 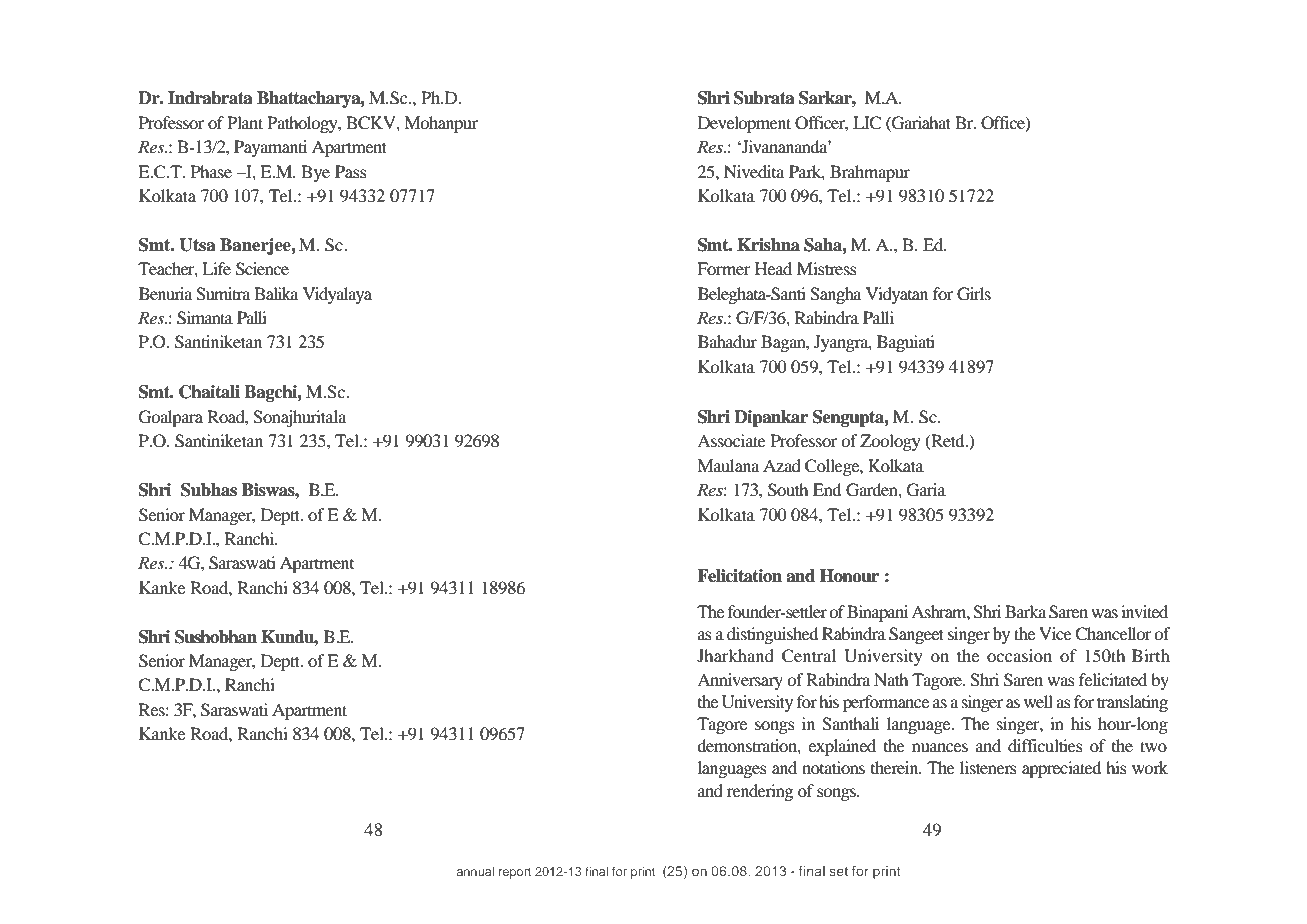 I want to click on Associate, so click(x=731, y=440).
